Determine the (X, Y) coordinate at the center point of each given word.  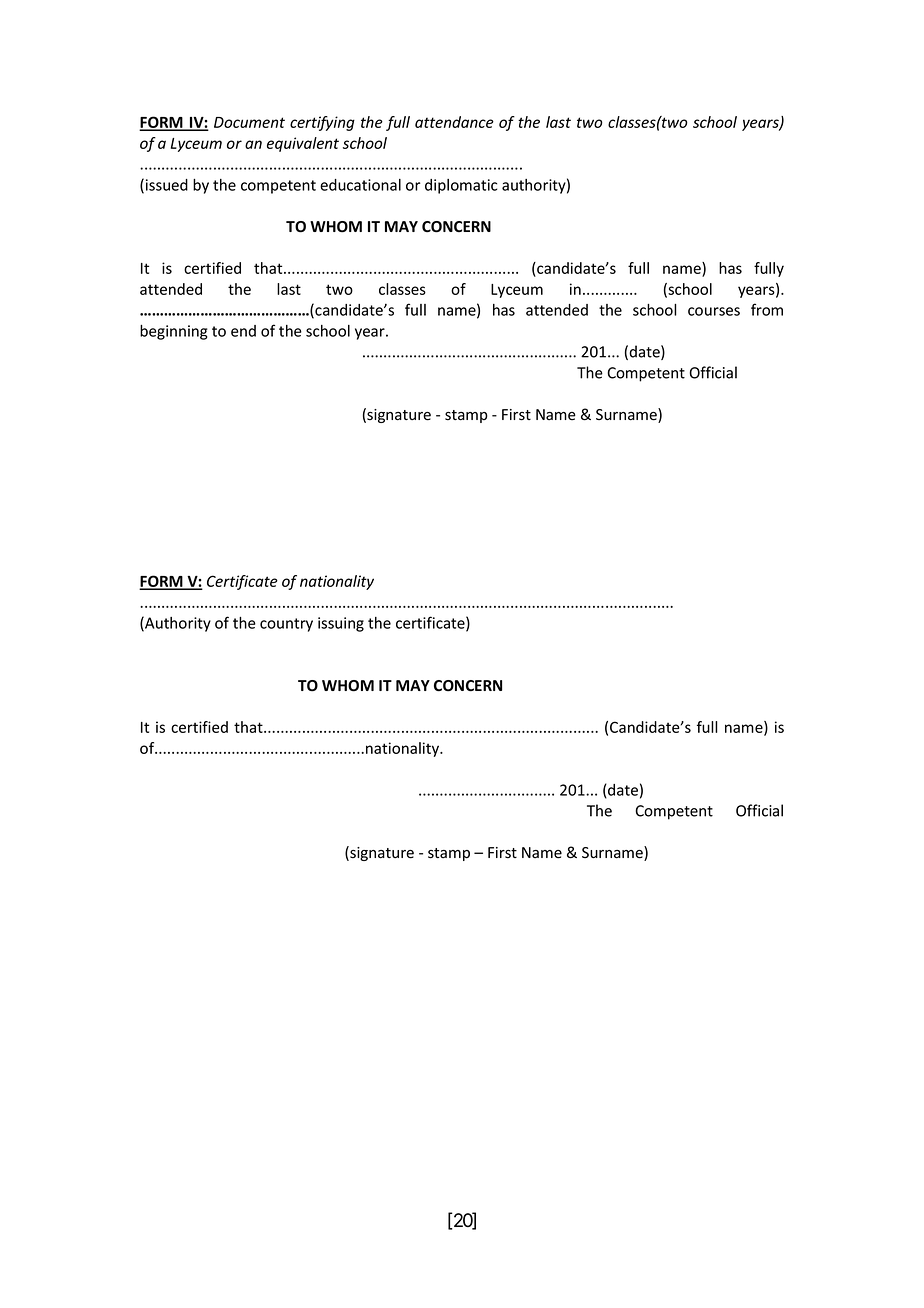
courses (714, 311)
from (767, 309)
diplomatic (461, 186)
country (286, 625)
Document (249, 122)
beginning (174, 332)
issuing (341, 624)
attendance (454, 122)
